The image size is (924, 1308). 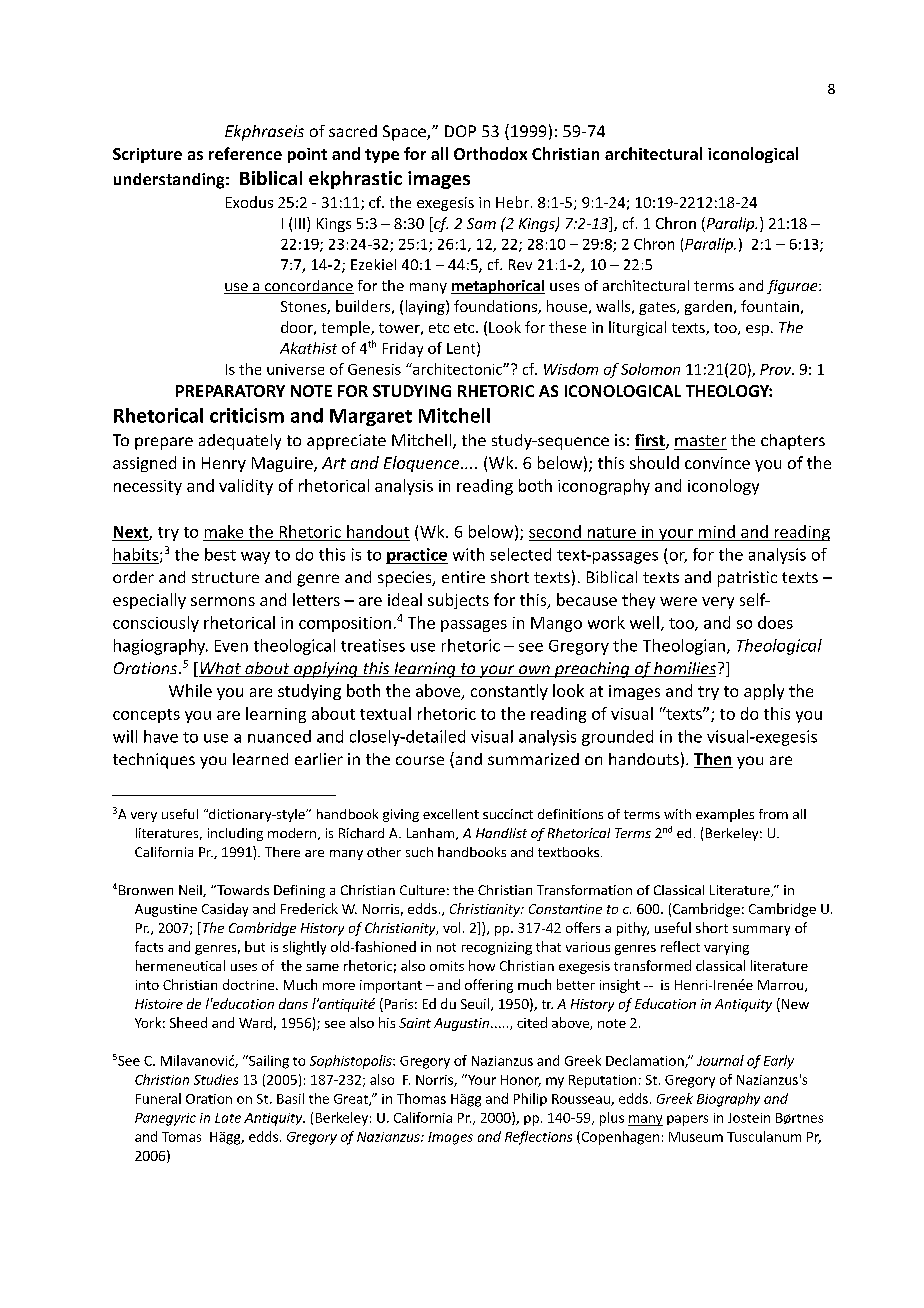 I want to click on Late, so click(x=228, y=1118).
